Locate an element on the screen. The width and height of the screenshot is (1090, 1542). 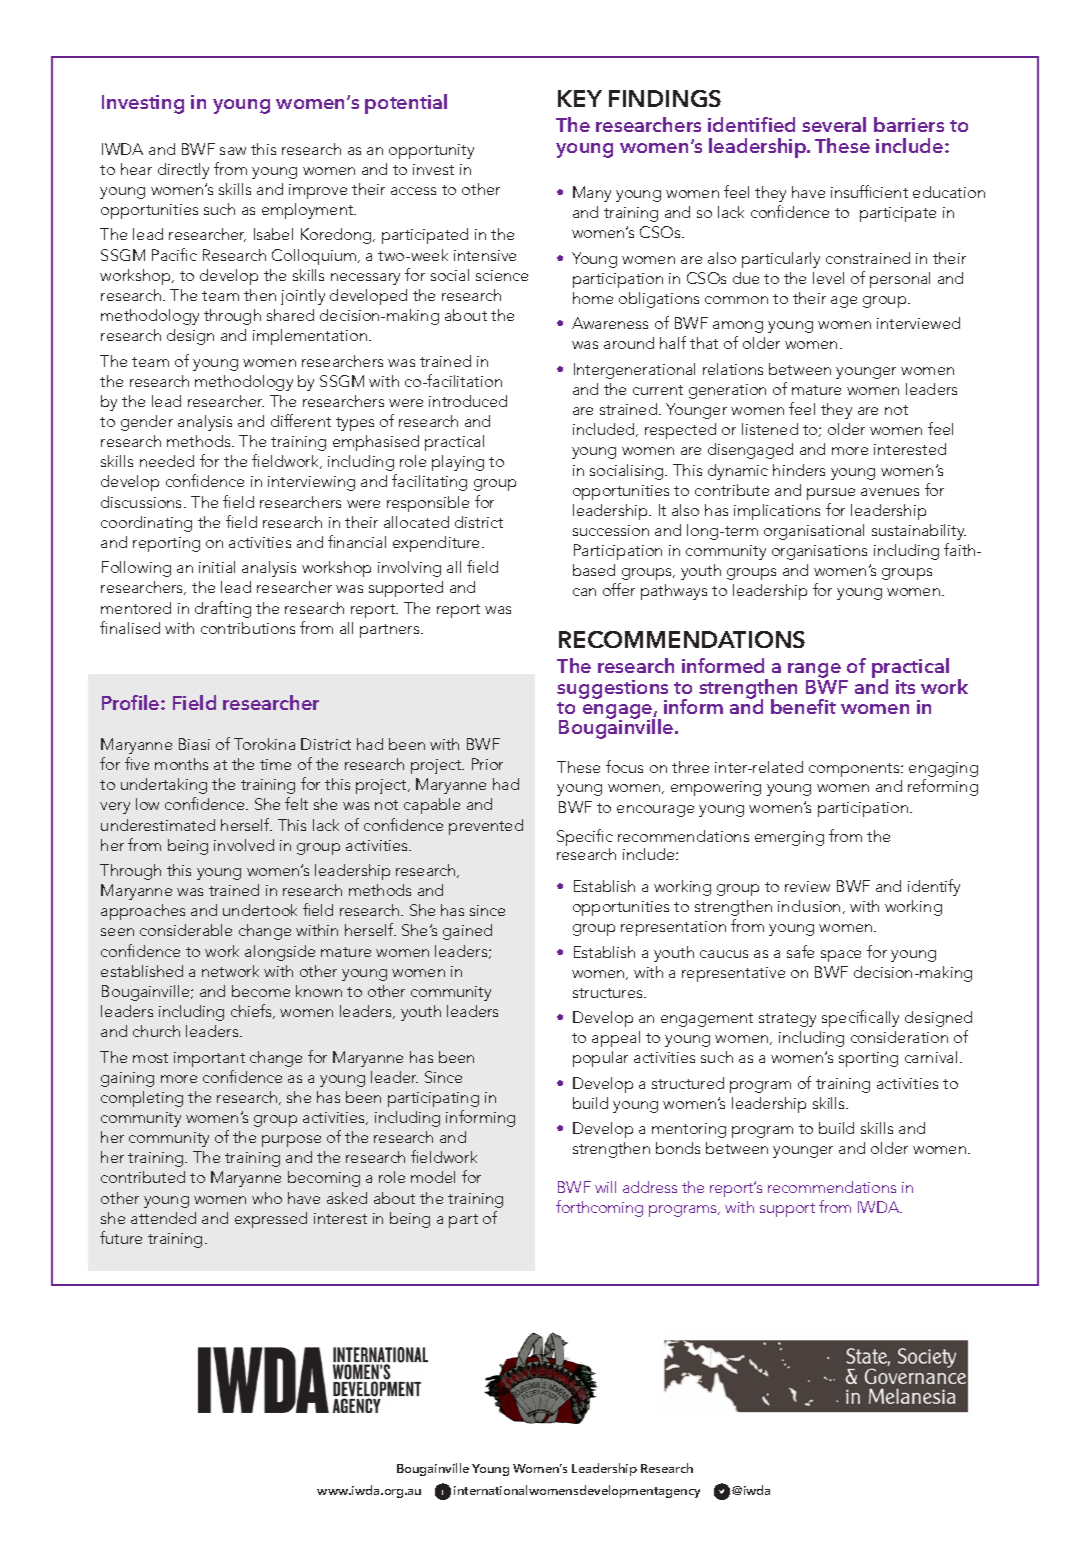
space is located at coordinates (841, 956).
